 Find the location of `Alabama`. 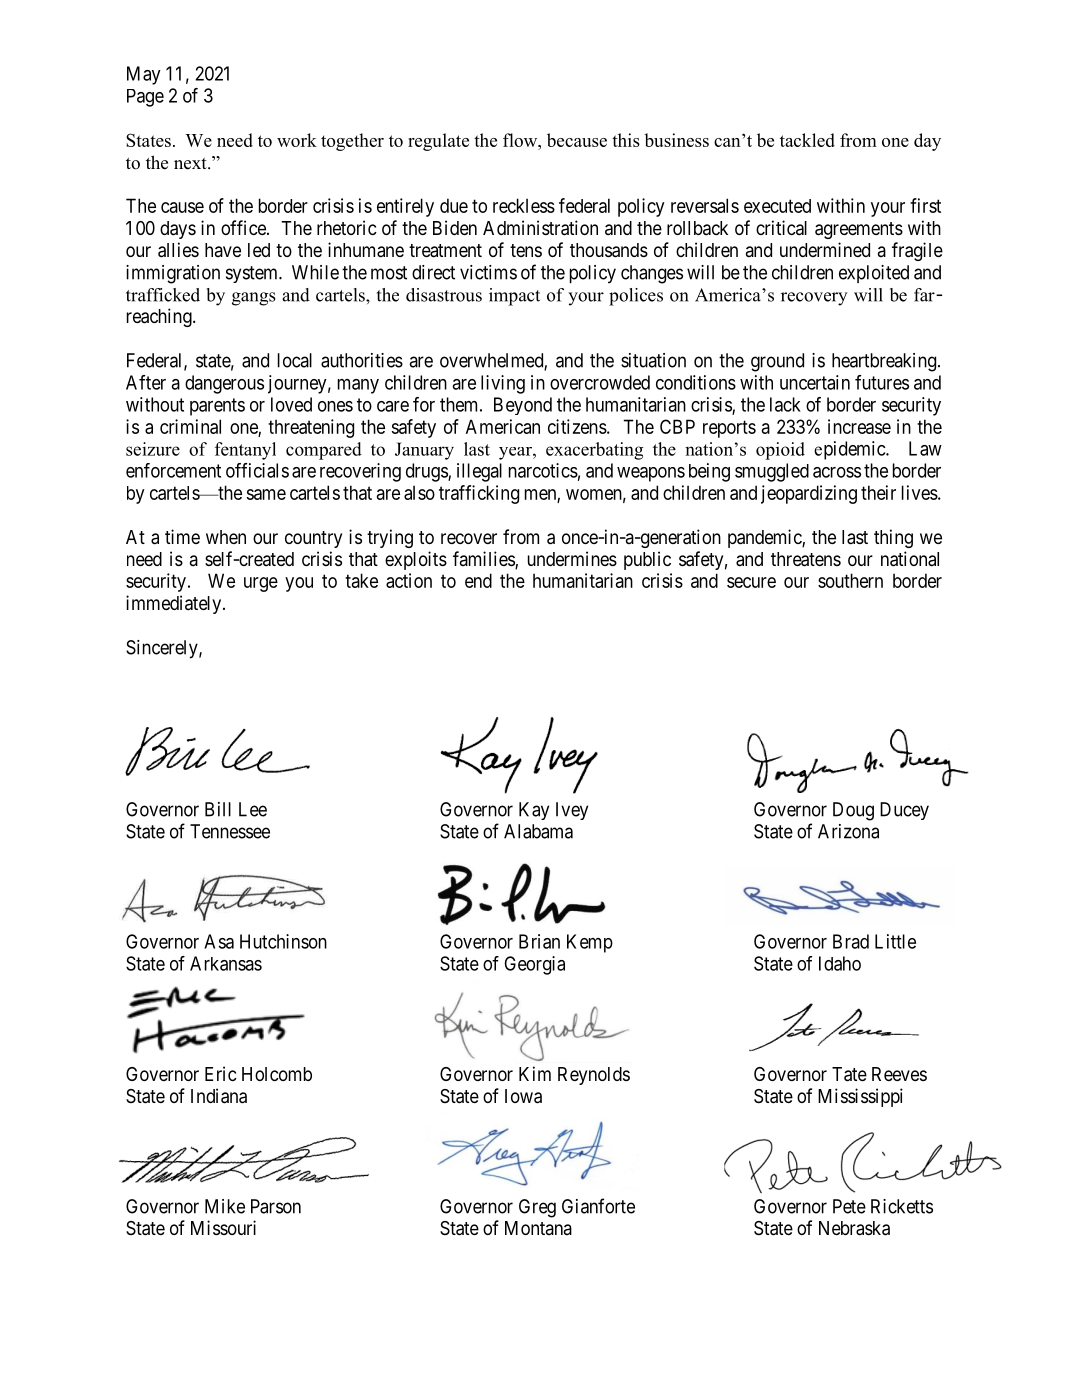

Alabama is located at coordinates (538, 831).
